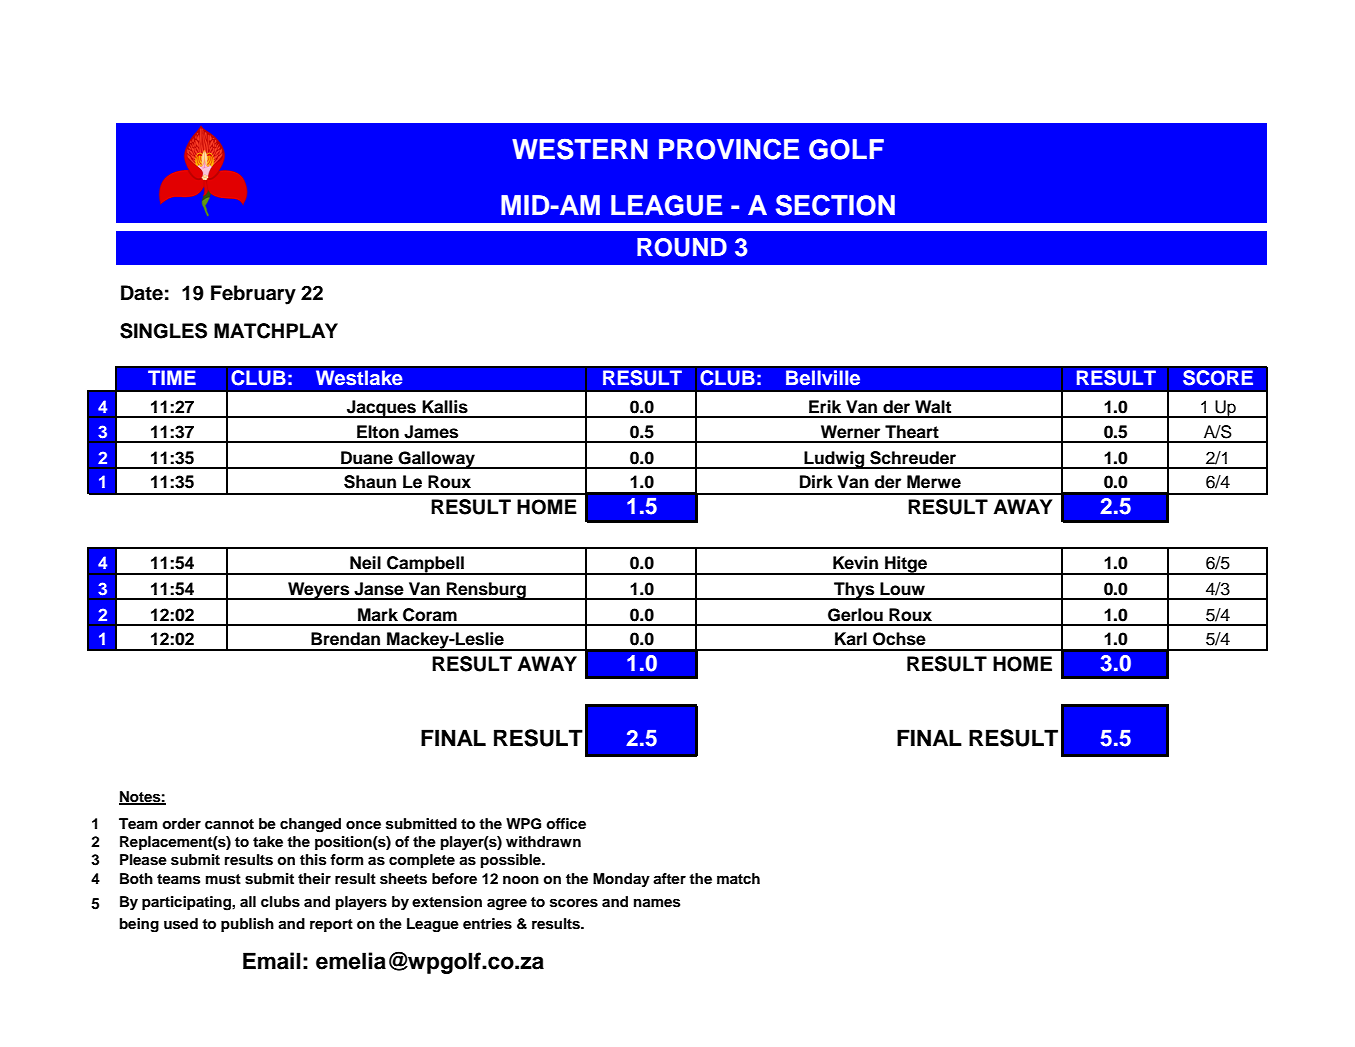 The width and height of the screenshot is (1355, 1047). Describe the element at coordinates (825, 406) in the screenshot. I see `Erik` at that location.
